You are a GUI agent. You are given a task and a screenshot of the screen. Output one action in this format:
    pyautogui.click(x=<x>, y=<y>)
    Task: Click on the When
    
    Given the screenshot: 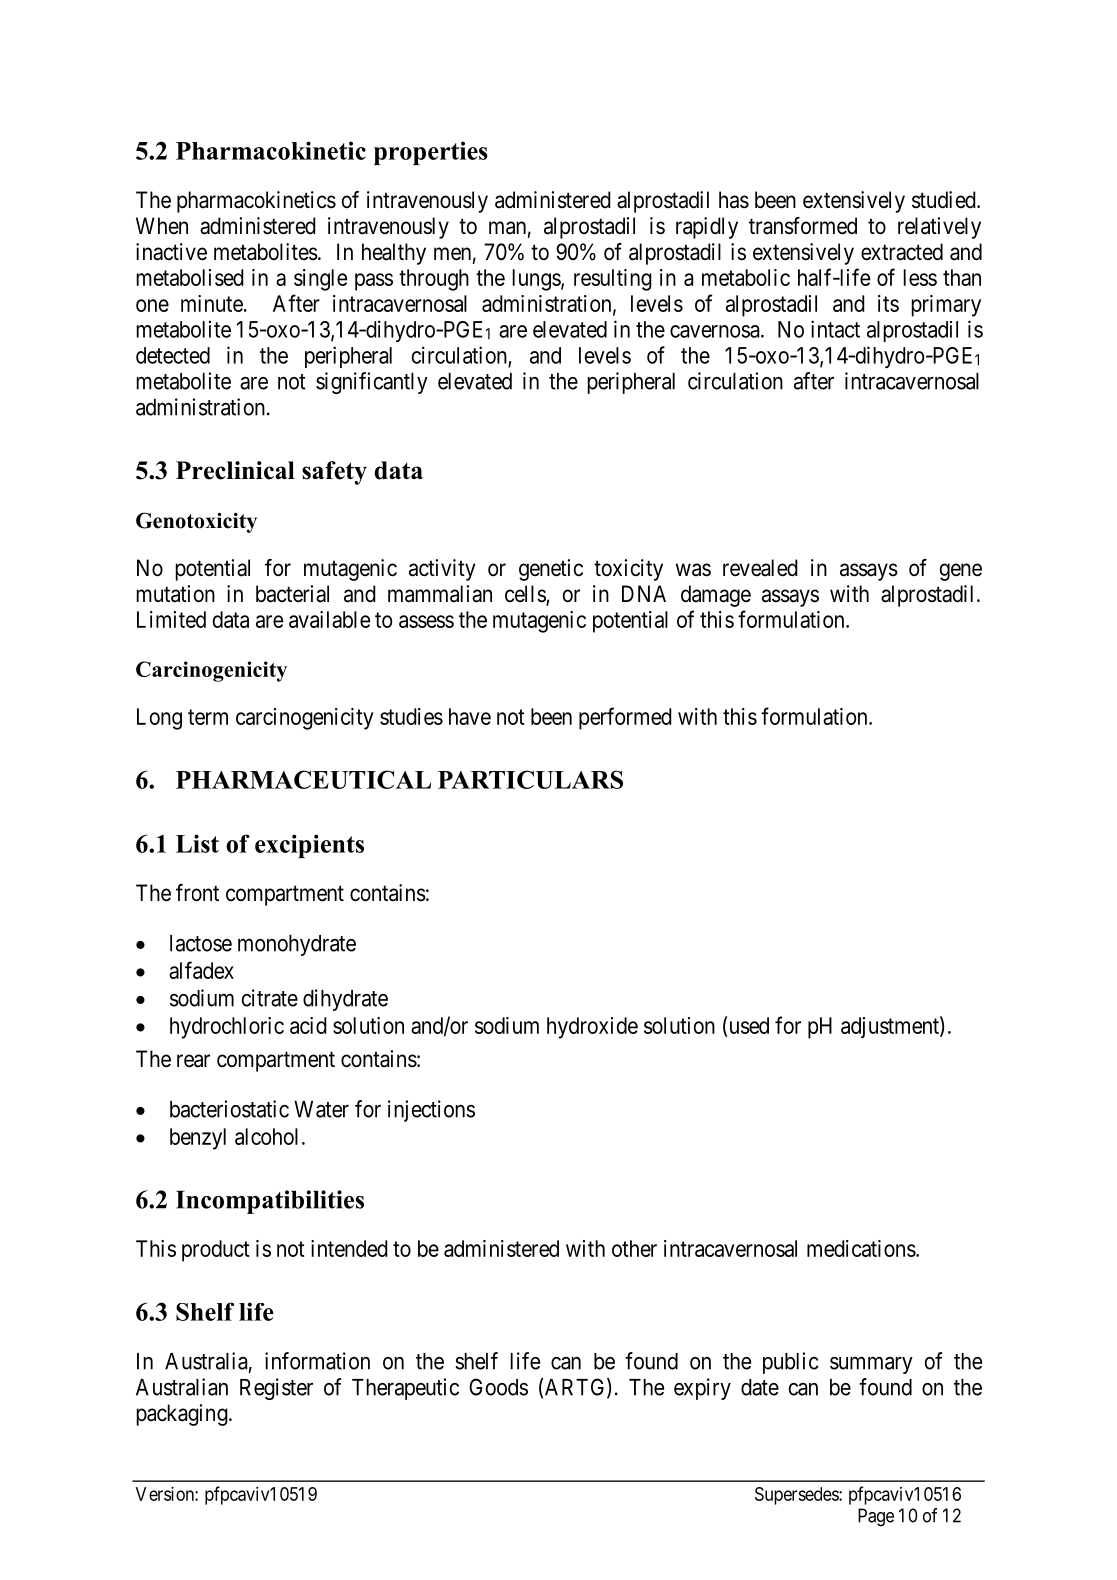 What is the action you would take?
    pyautogui.click(x=162, y=225)
